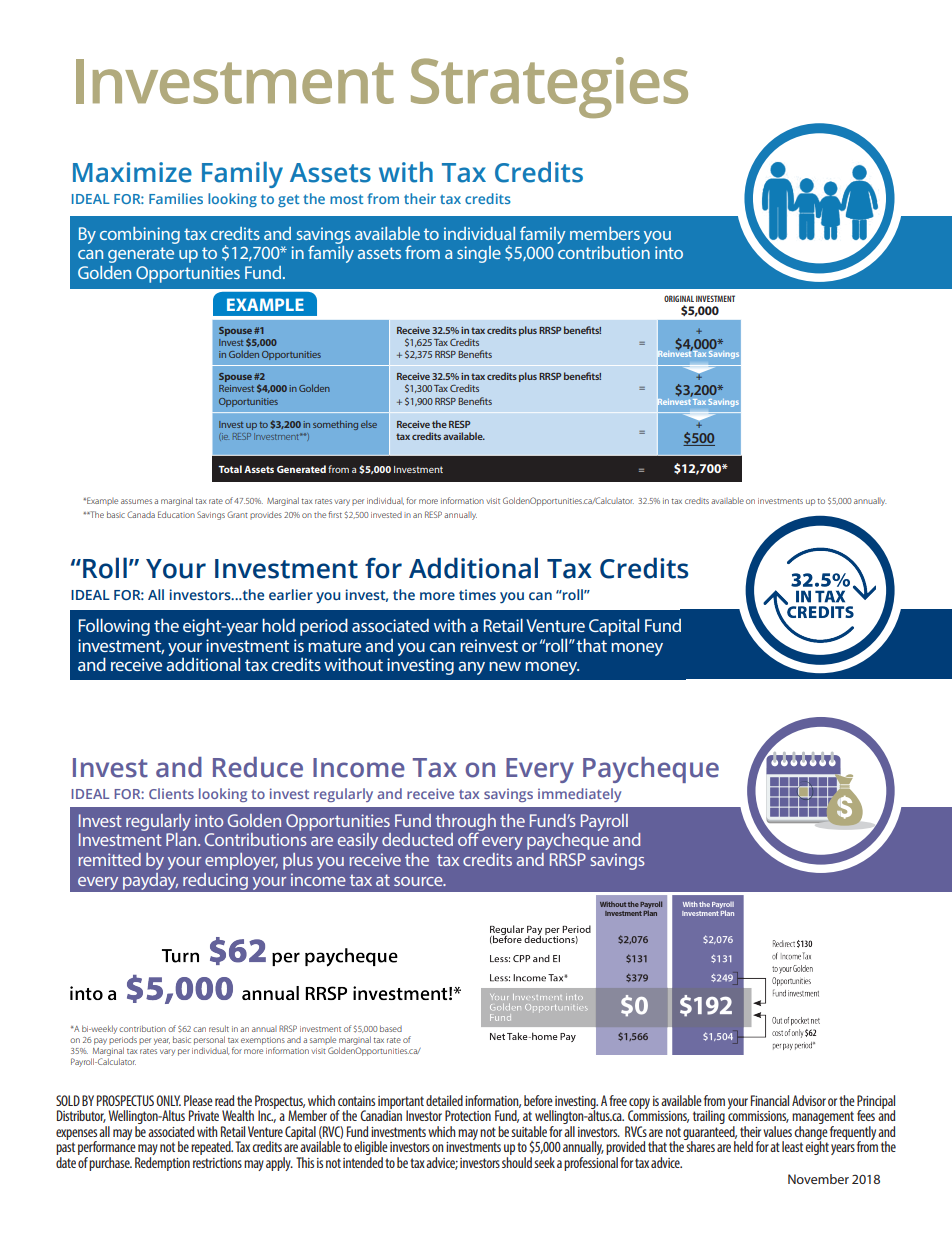  Describe the element at coordinates (517, 1162) in the document. I see `should` at that location.
